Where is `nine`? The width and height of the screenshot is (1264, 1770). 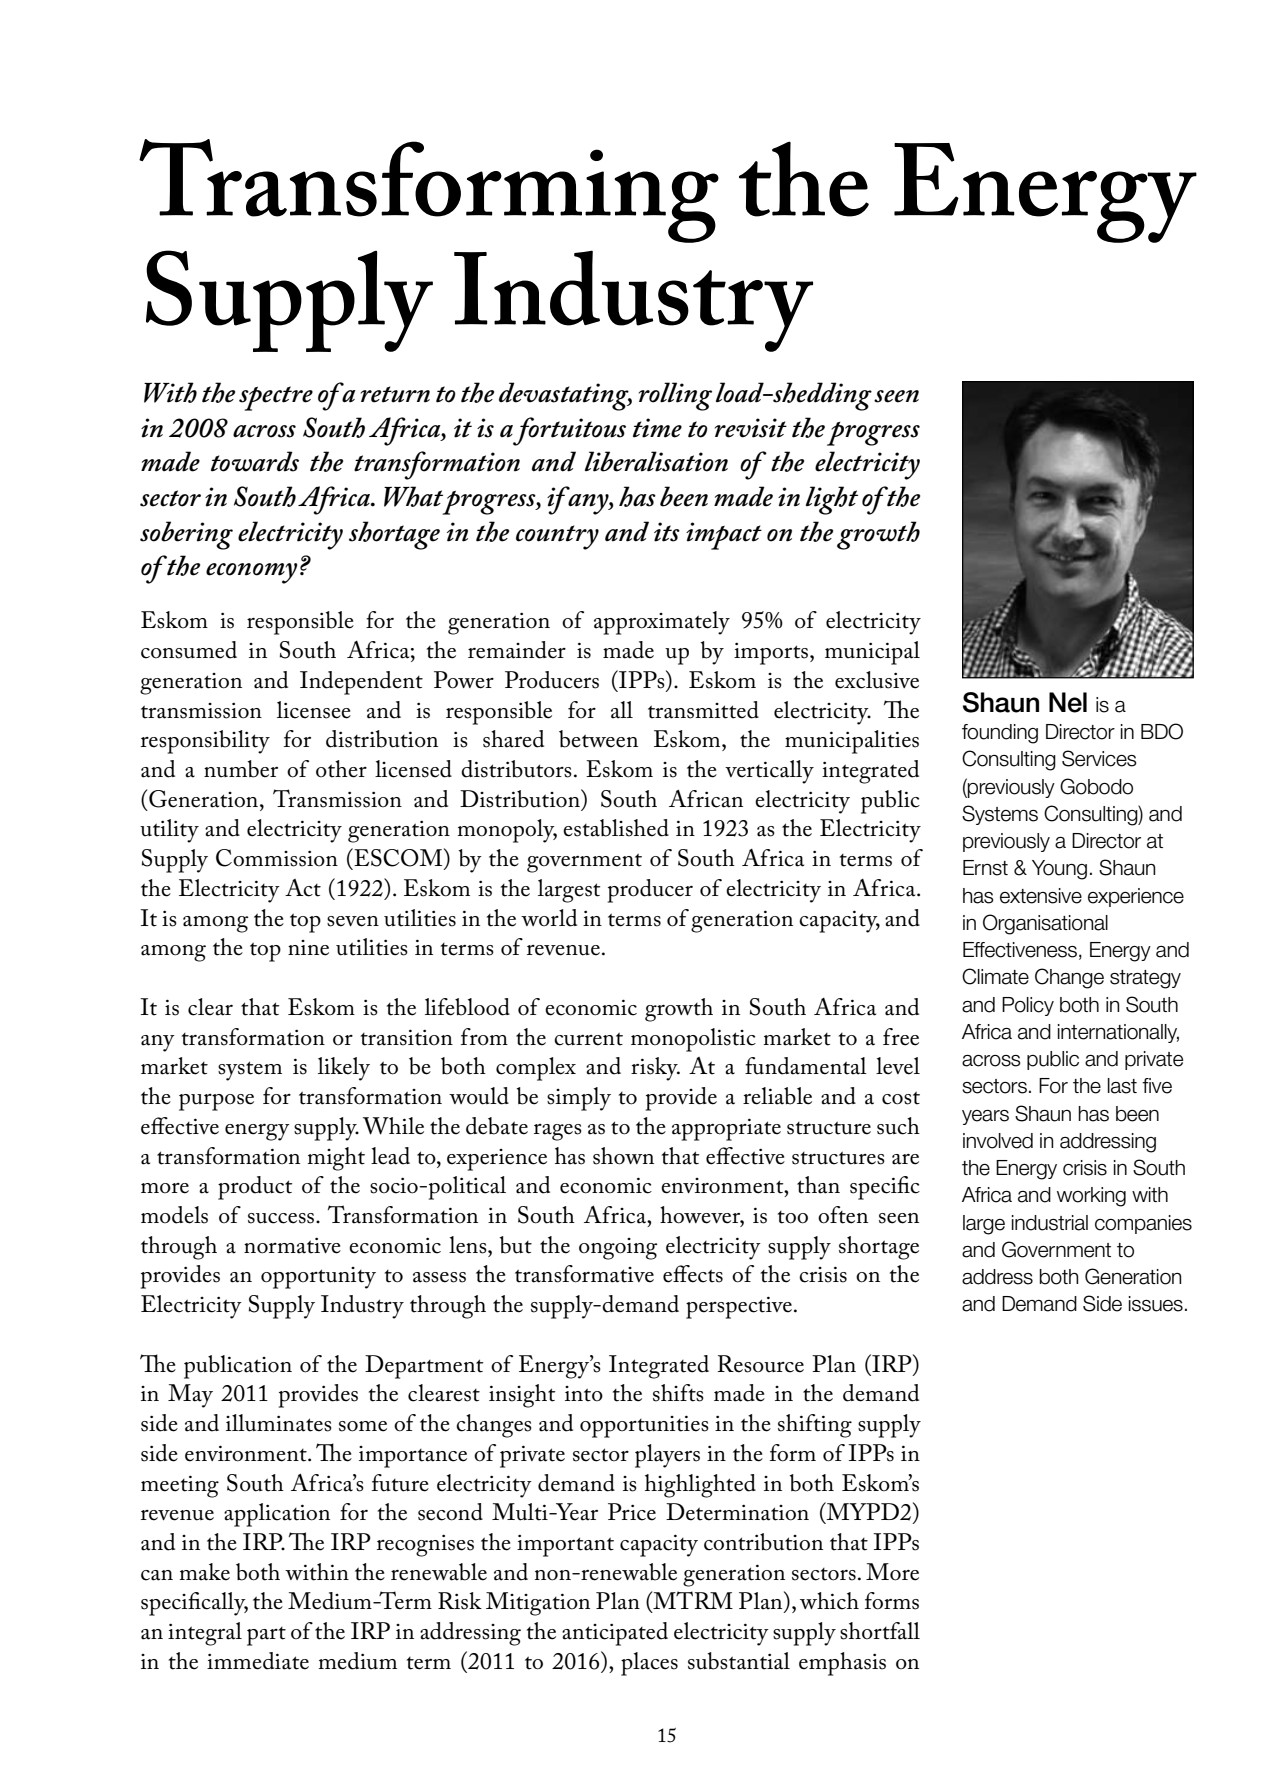 nine is located at coordinates (308, 948).
